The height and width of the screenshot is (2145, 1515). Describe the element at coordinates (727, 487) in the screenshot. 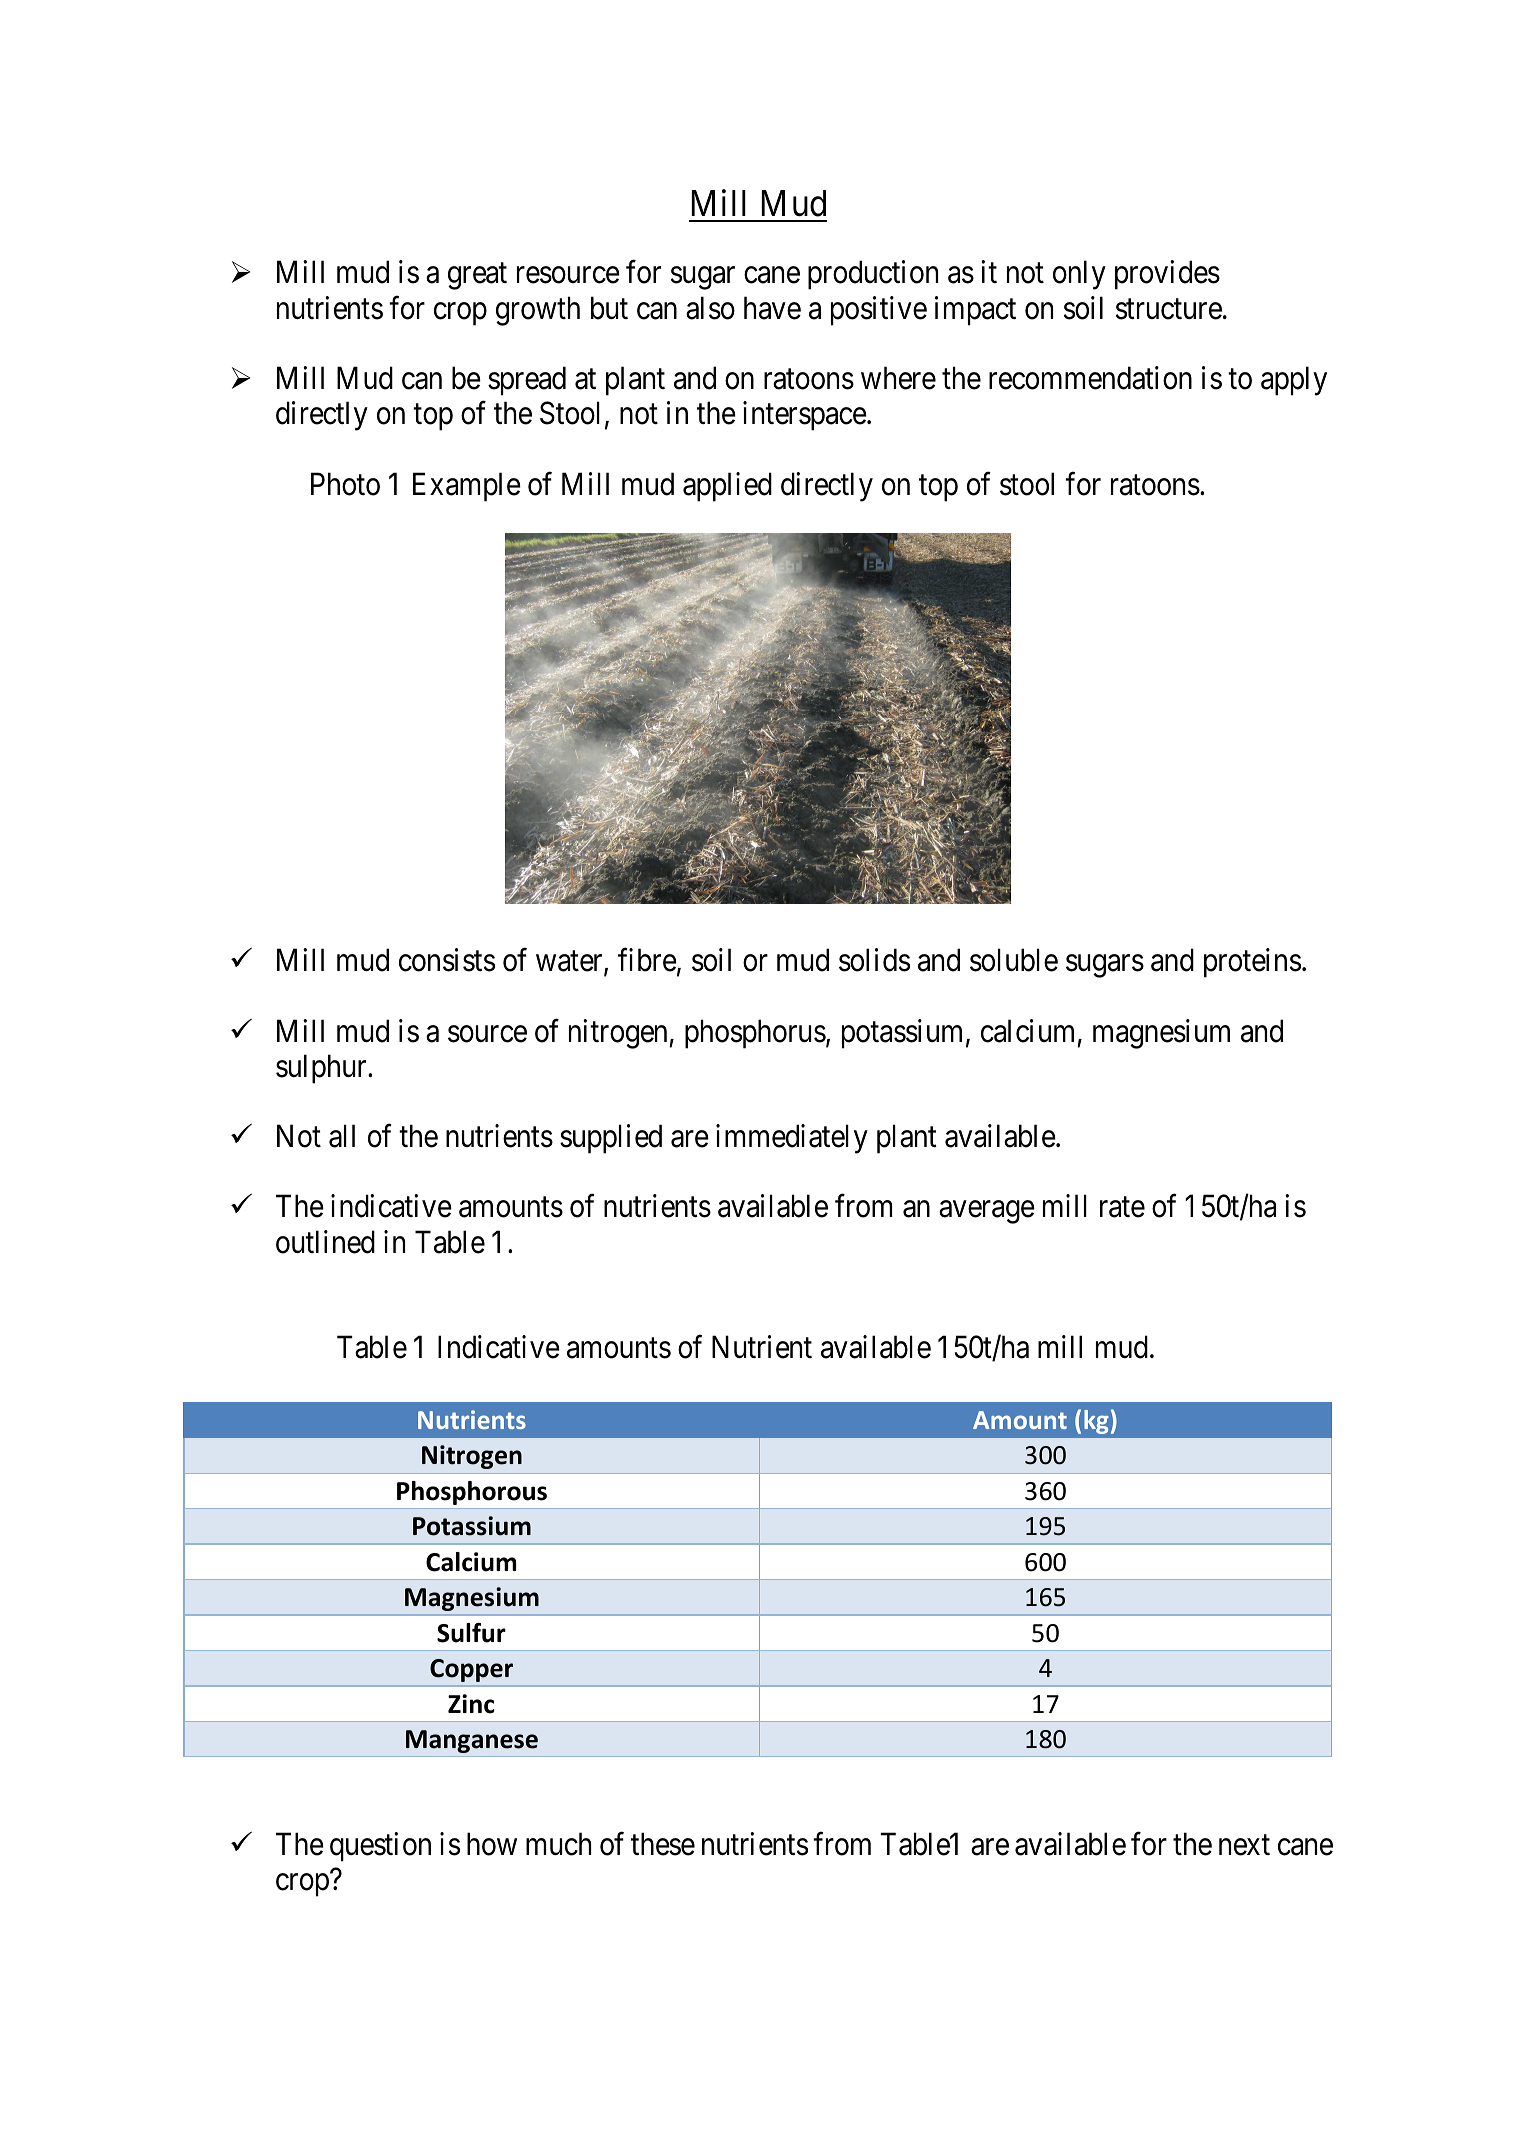

I see `applied` at that location.
